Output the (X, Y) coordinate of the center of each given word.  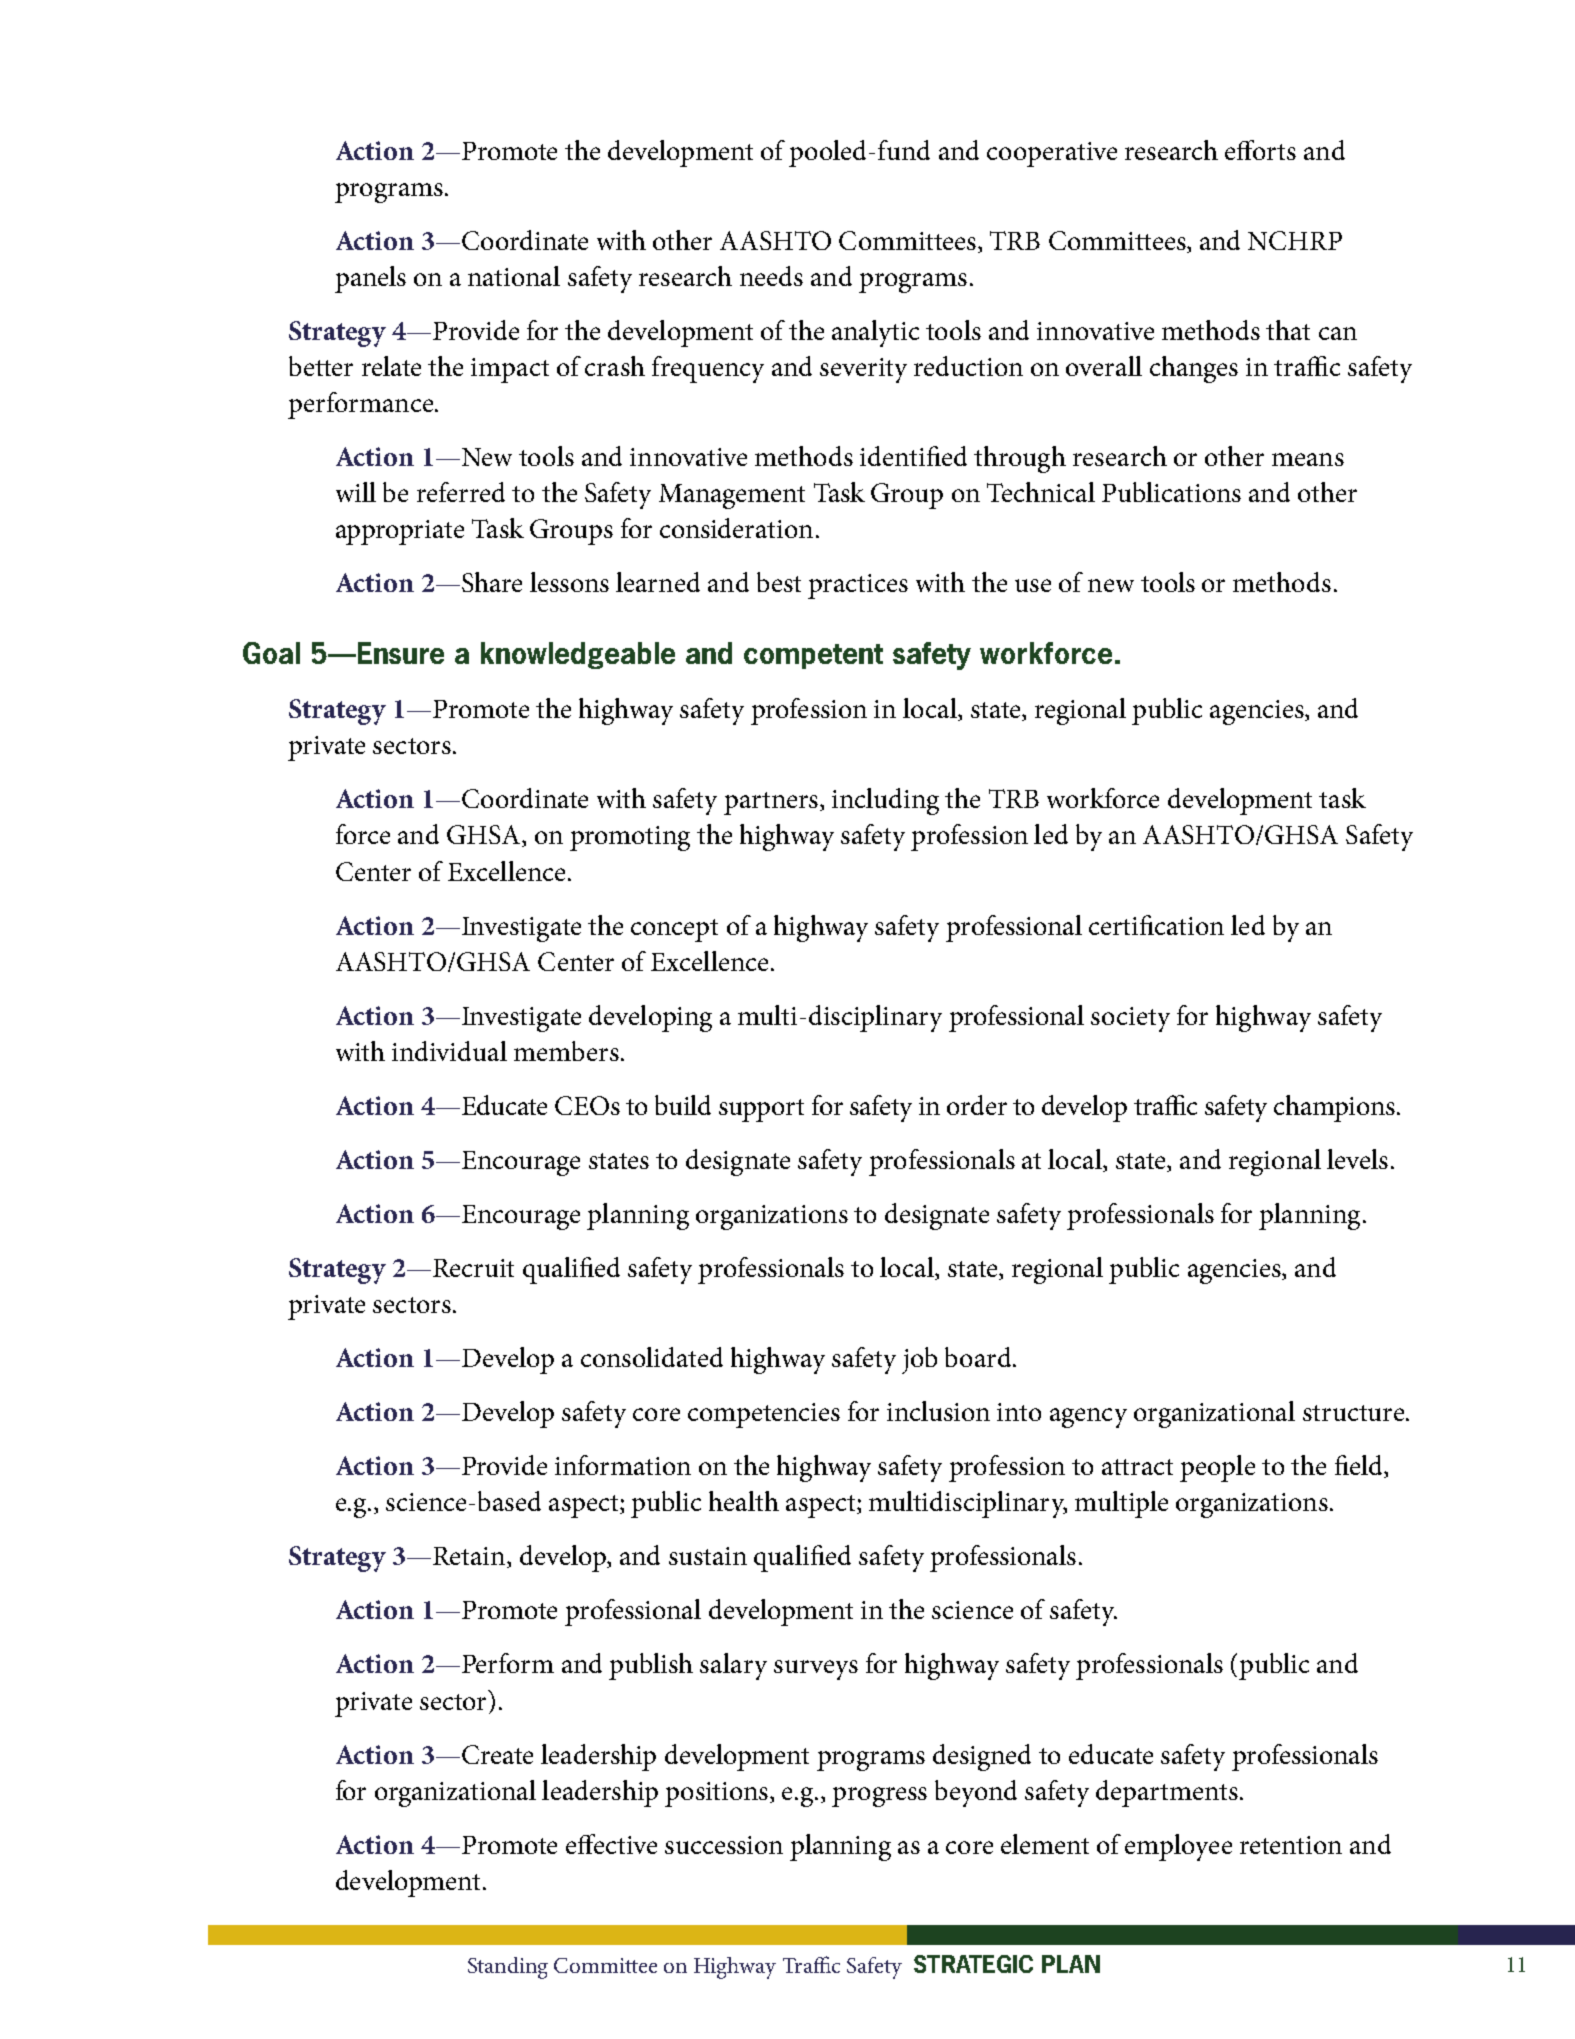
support (761, 1110)
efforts (1260, 150)
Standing (508, 1968)
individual (449, 1051)
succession (724, 1845)
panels (370, 279)
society (1130, 1019)
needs (771, 276)
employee (1178, 1847)
